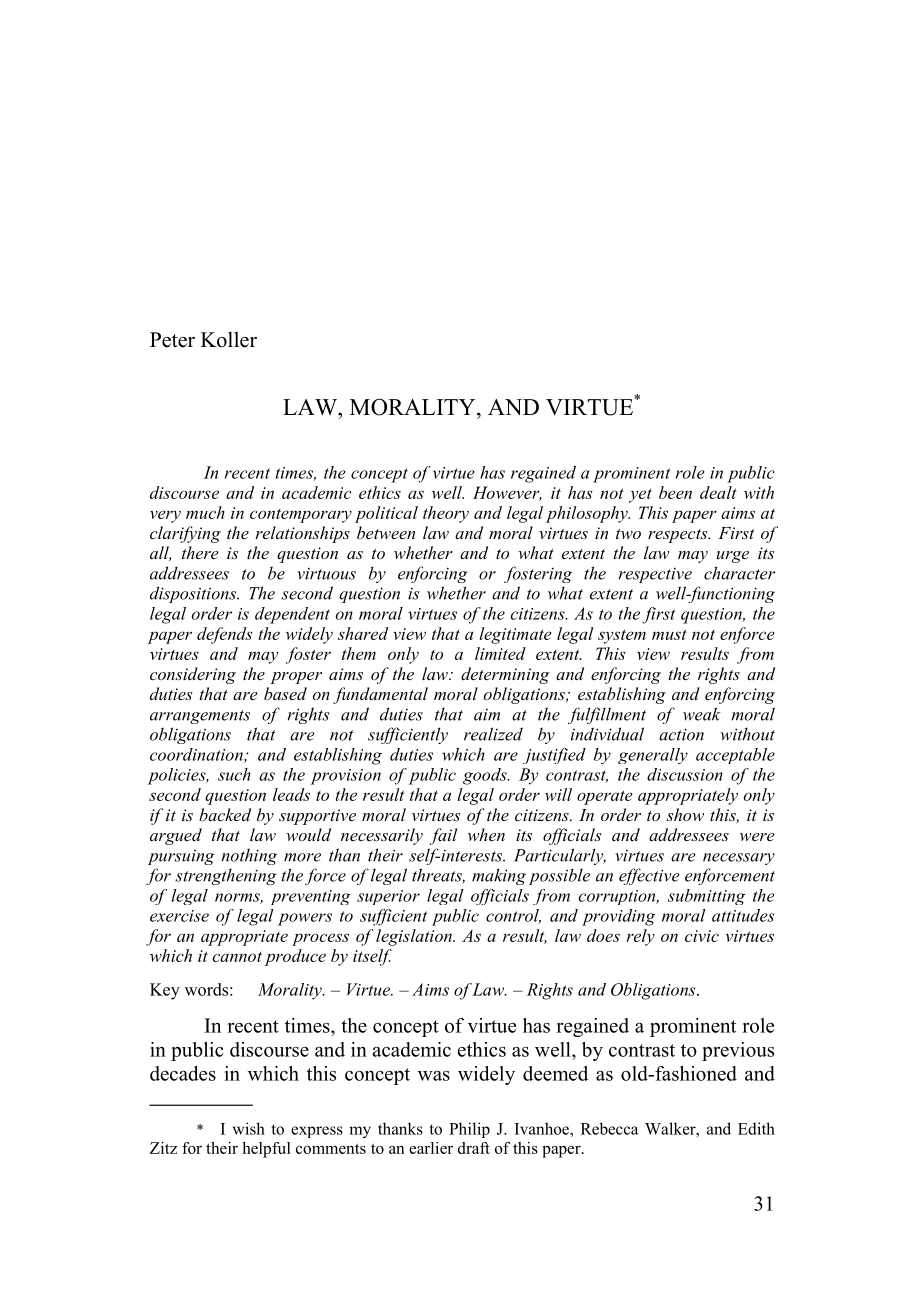 The width and height of the screenshot is (924, 1305). Describe the element at coordinates (493, 734) in the screenshot. I see `realized` at that location.
